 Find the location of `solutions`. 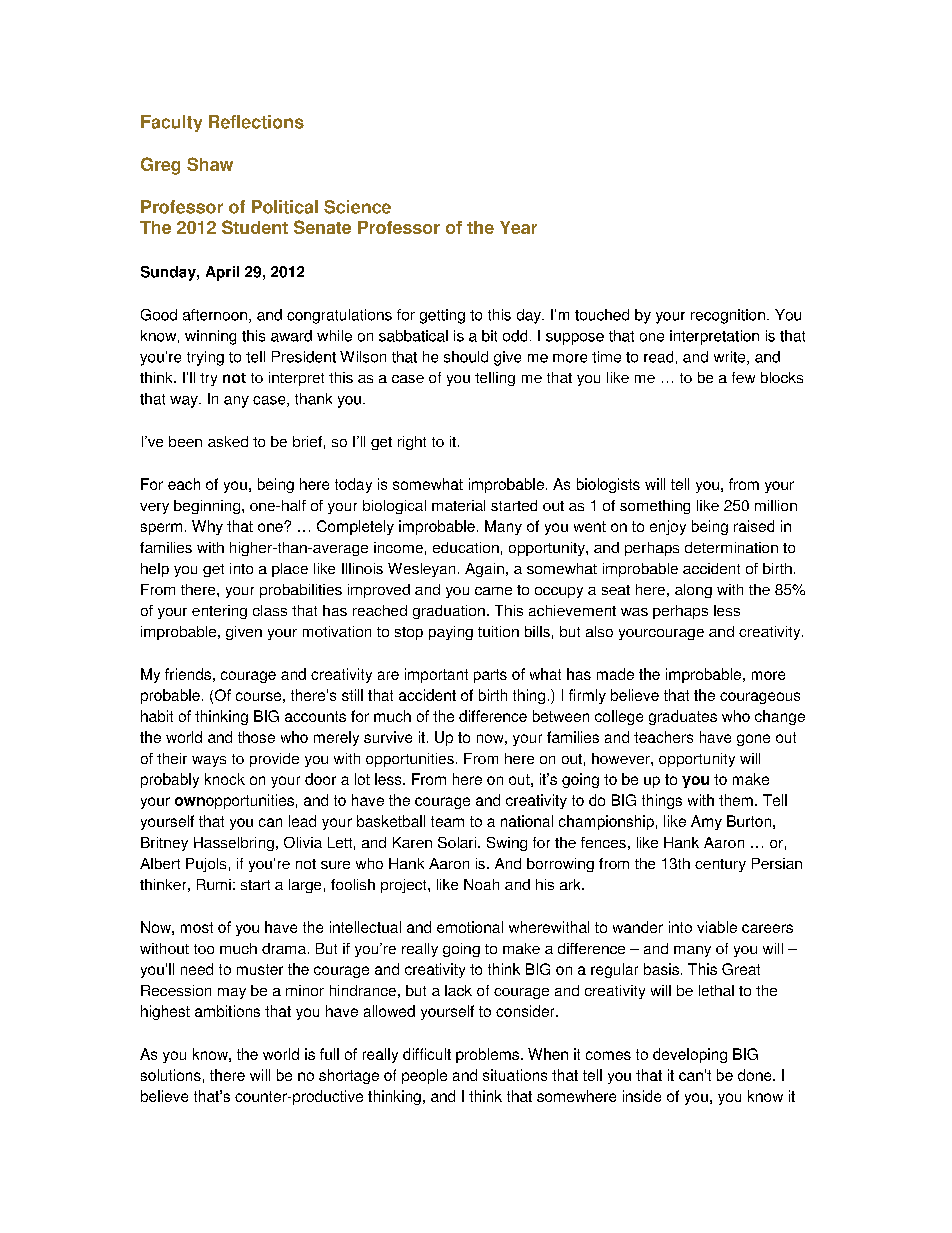

solutions is located at coordinates (171, 1075).
